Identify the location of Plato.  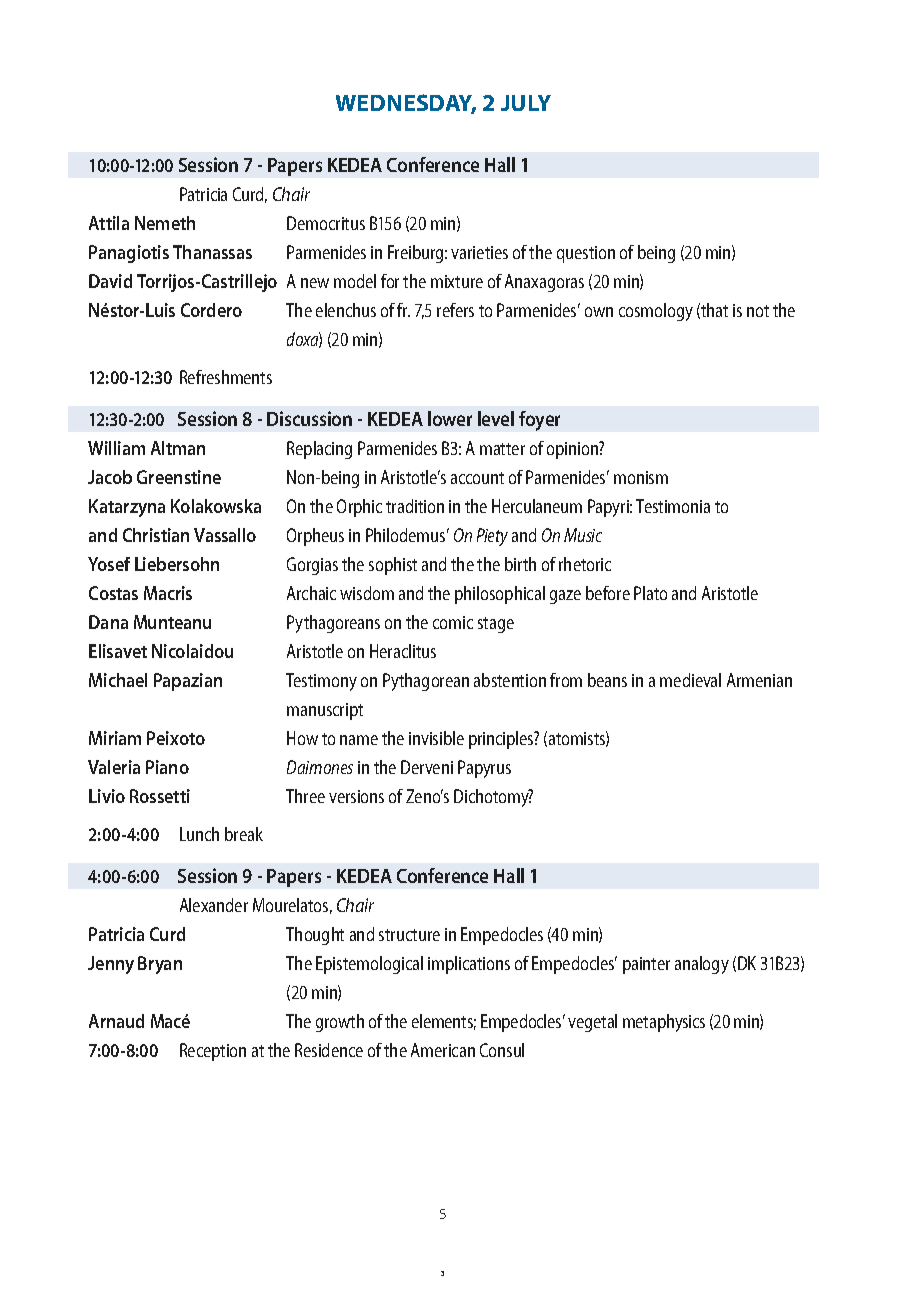
(650, 593).
